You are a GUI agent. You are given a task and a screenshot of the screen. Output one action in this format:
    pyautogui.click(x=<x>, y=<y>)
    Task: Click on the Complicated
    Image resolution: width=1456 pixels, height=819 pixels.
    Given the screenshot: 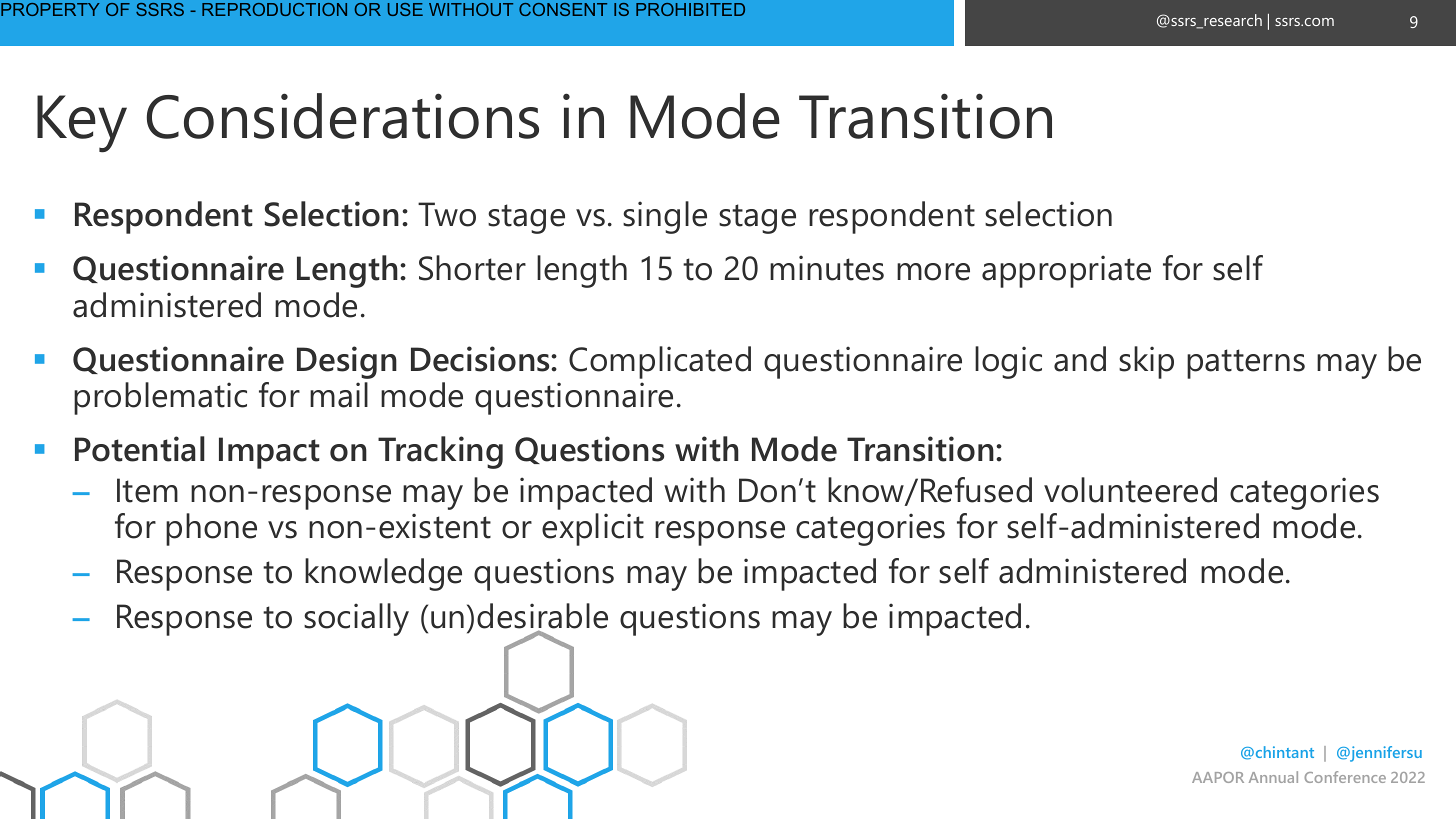 What is the action you would take?
    pyautogui.click(x=660, y=362)
